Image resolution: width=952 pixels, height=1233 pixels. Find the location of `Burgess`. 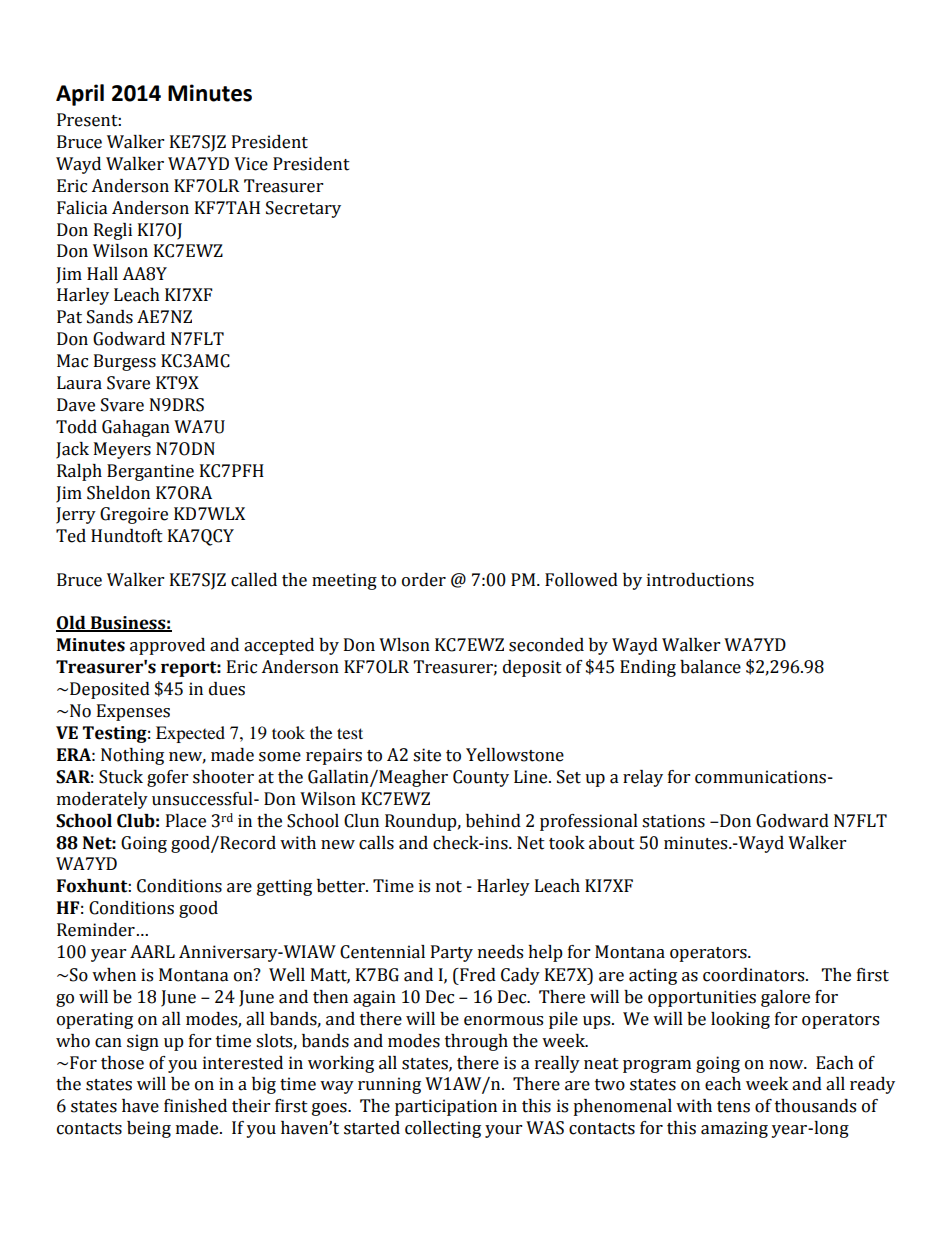

Burgess is located at coordinates (125, 362).
